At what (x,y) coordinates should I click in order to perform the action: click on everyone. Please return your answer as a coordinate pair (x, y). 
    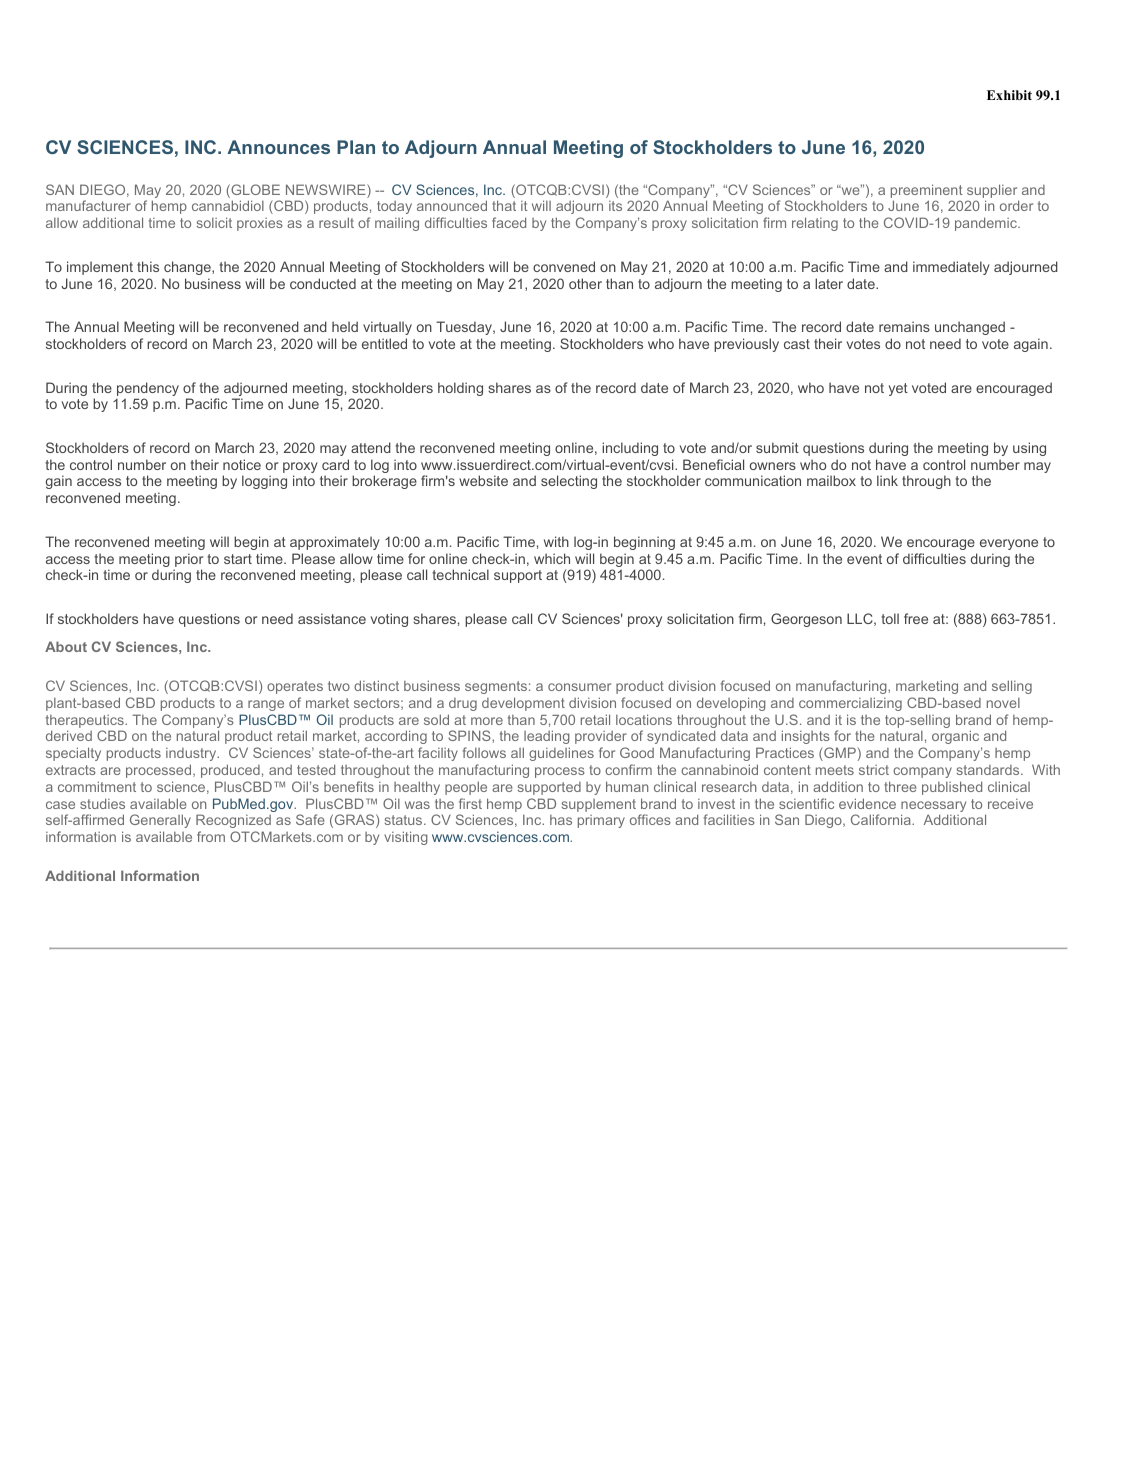
    Looking at the image, I should click on (1009, 544).
